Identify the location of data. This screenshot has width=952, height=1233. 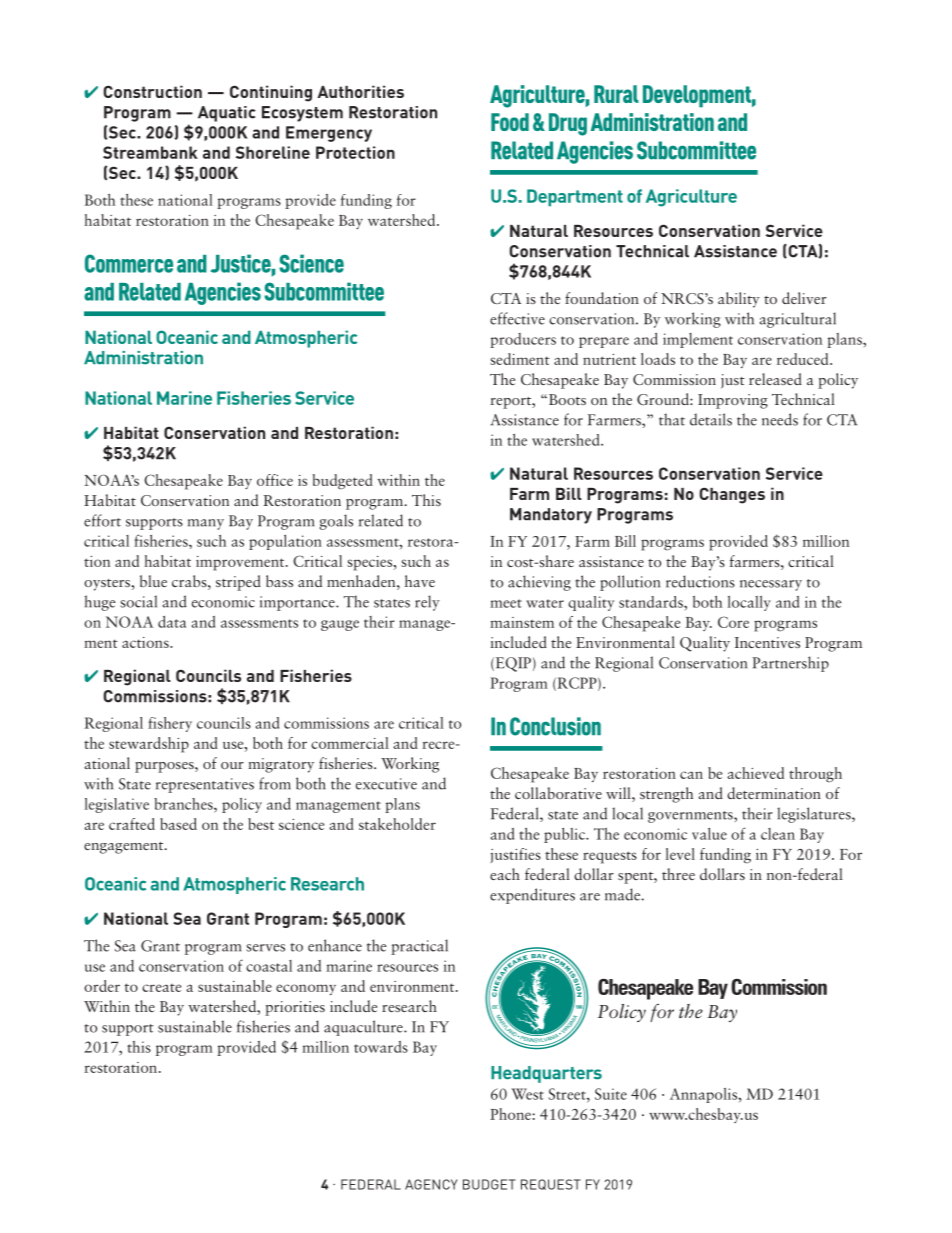
(172, 622).
